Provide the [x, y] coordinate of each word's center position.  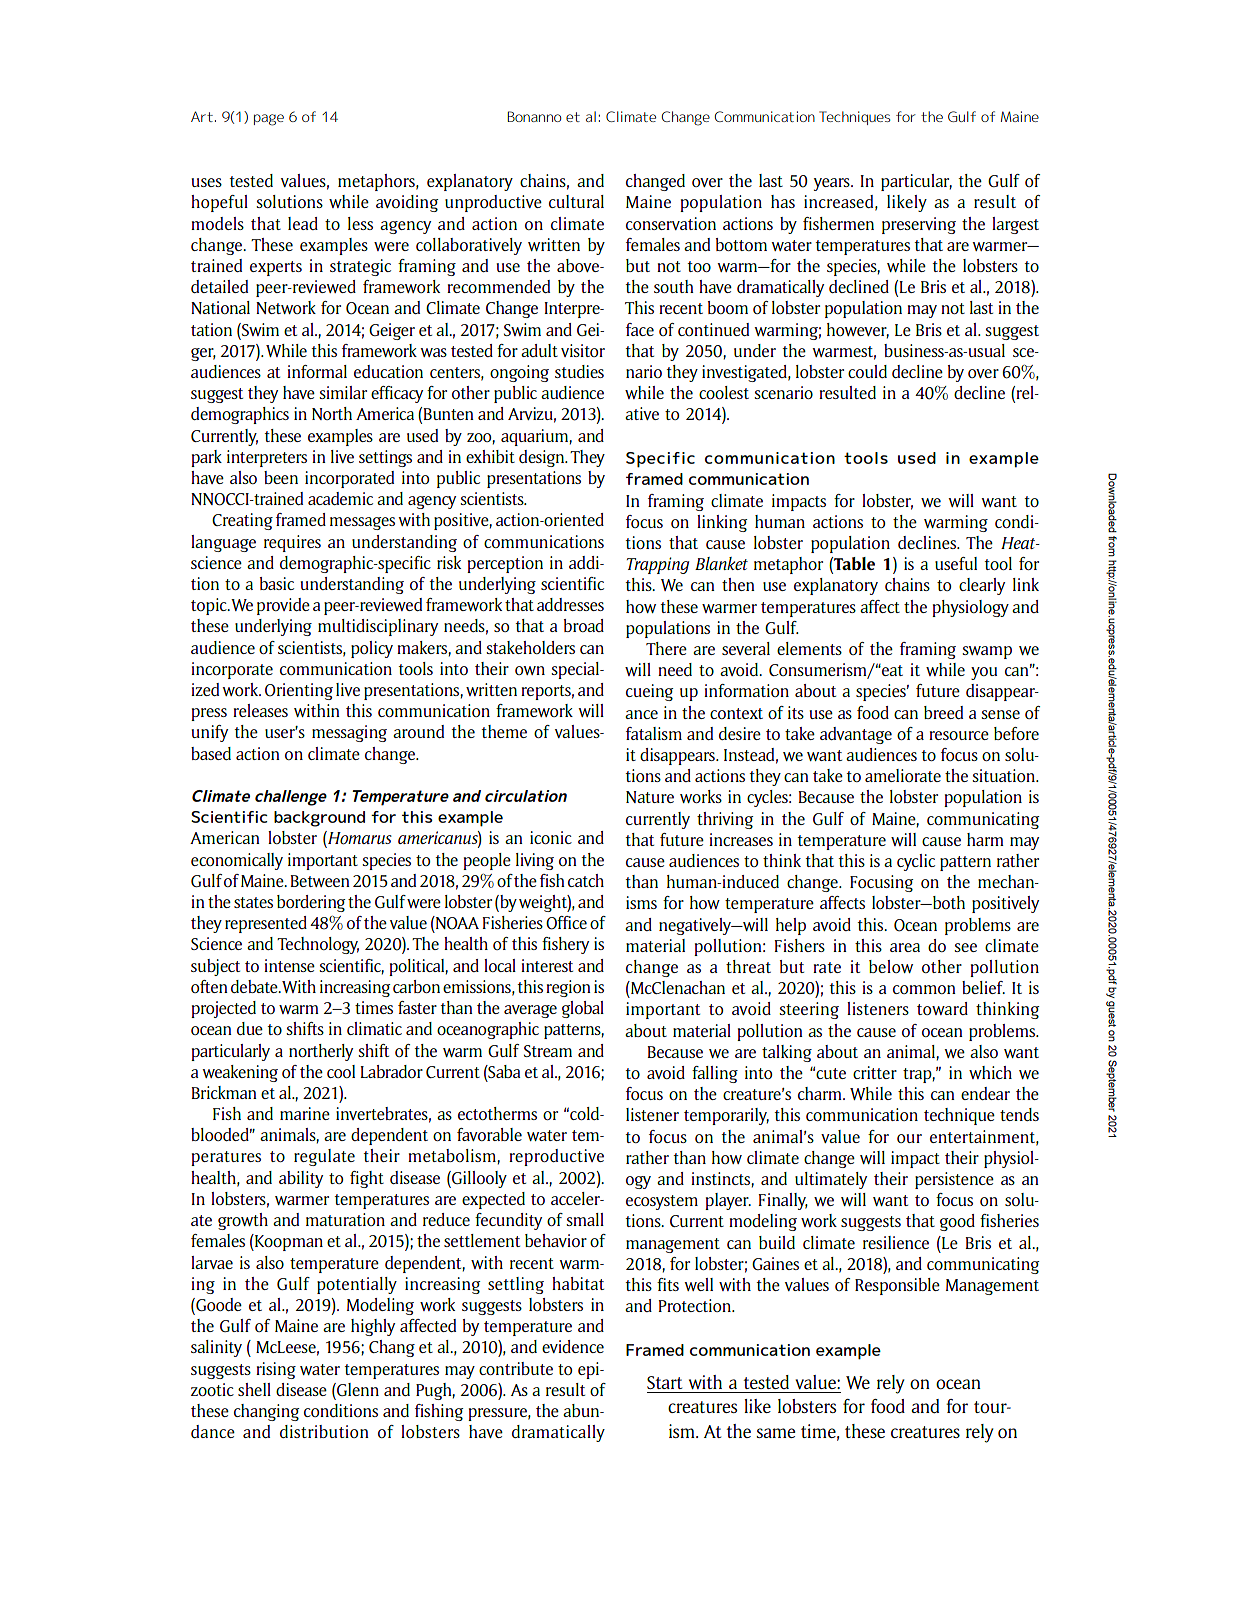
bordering [311, 903]
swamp [987, 652]
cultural [576, 201]
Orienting [299, 691]
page [269, 120]
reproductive [556, 1157]
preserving [919, 225]
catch [586, 880]
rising [276, 1370]
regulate [324, 1157]
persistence [954, 1180]
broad [584, 625]
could [867, 371]
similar [343, 392]
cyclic [916, 862]
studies [579, 371]
